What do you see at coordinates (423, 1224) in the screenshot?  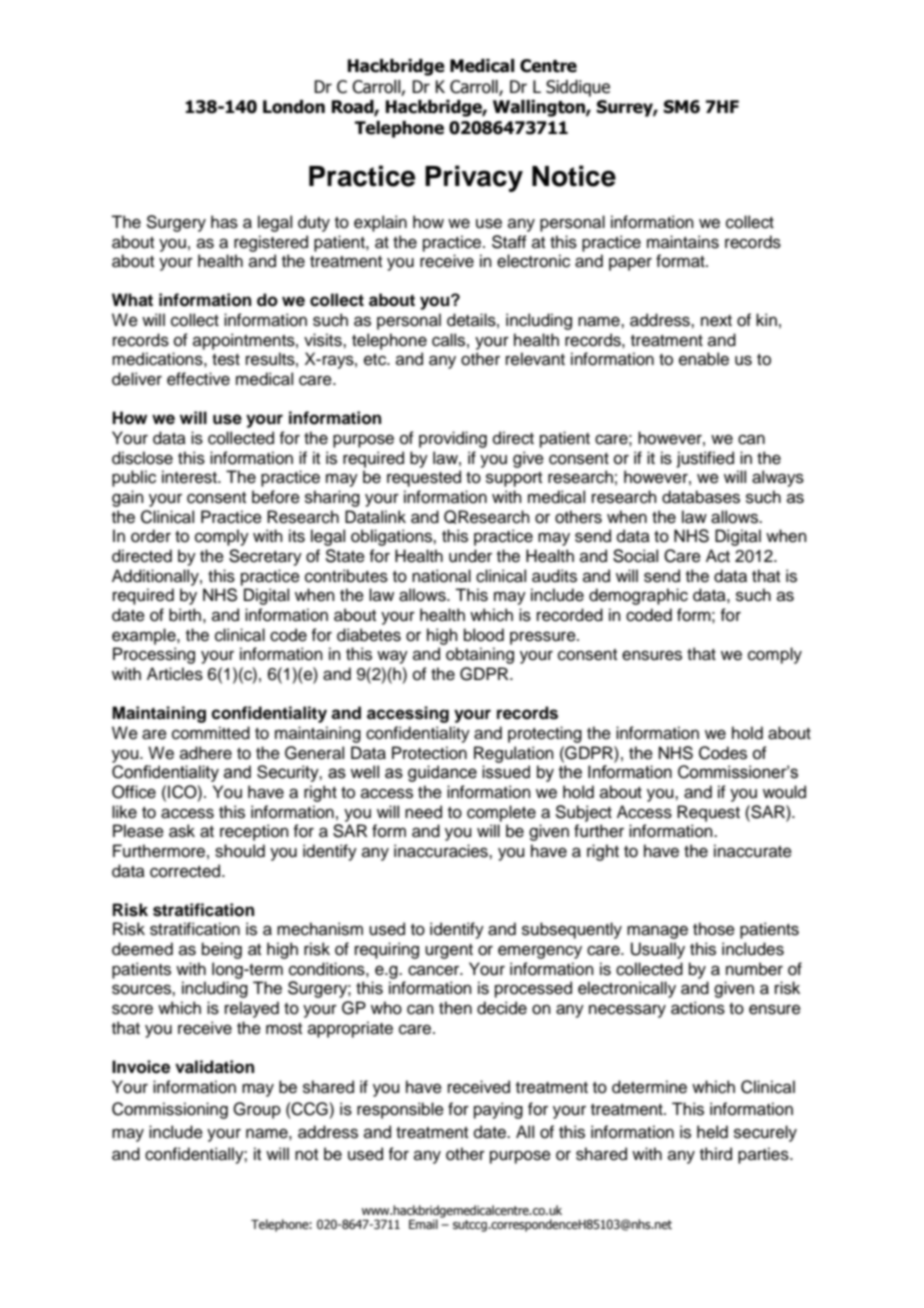 I see `Email` at bounding box center [423, 1224].
